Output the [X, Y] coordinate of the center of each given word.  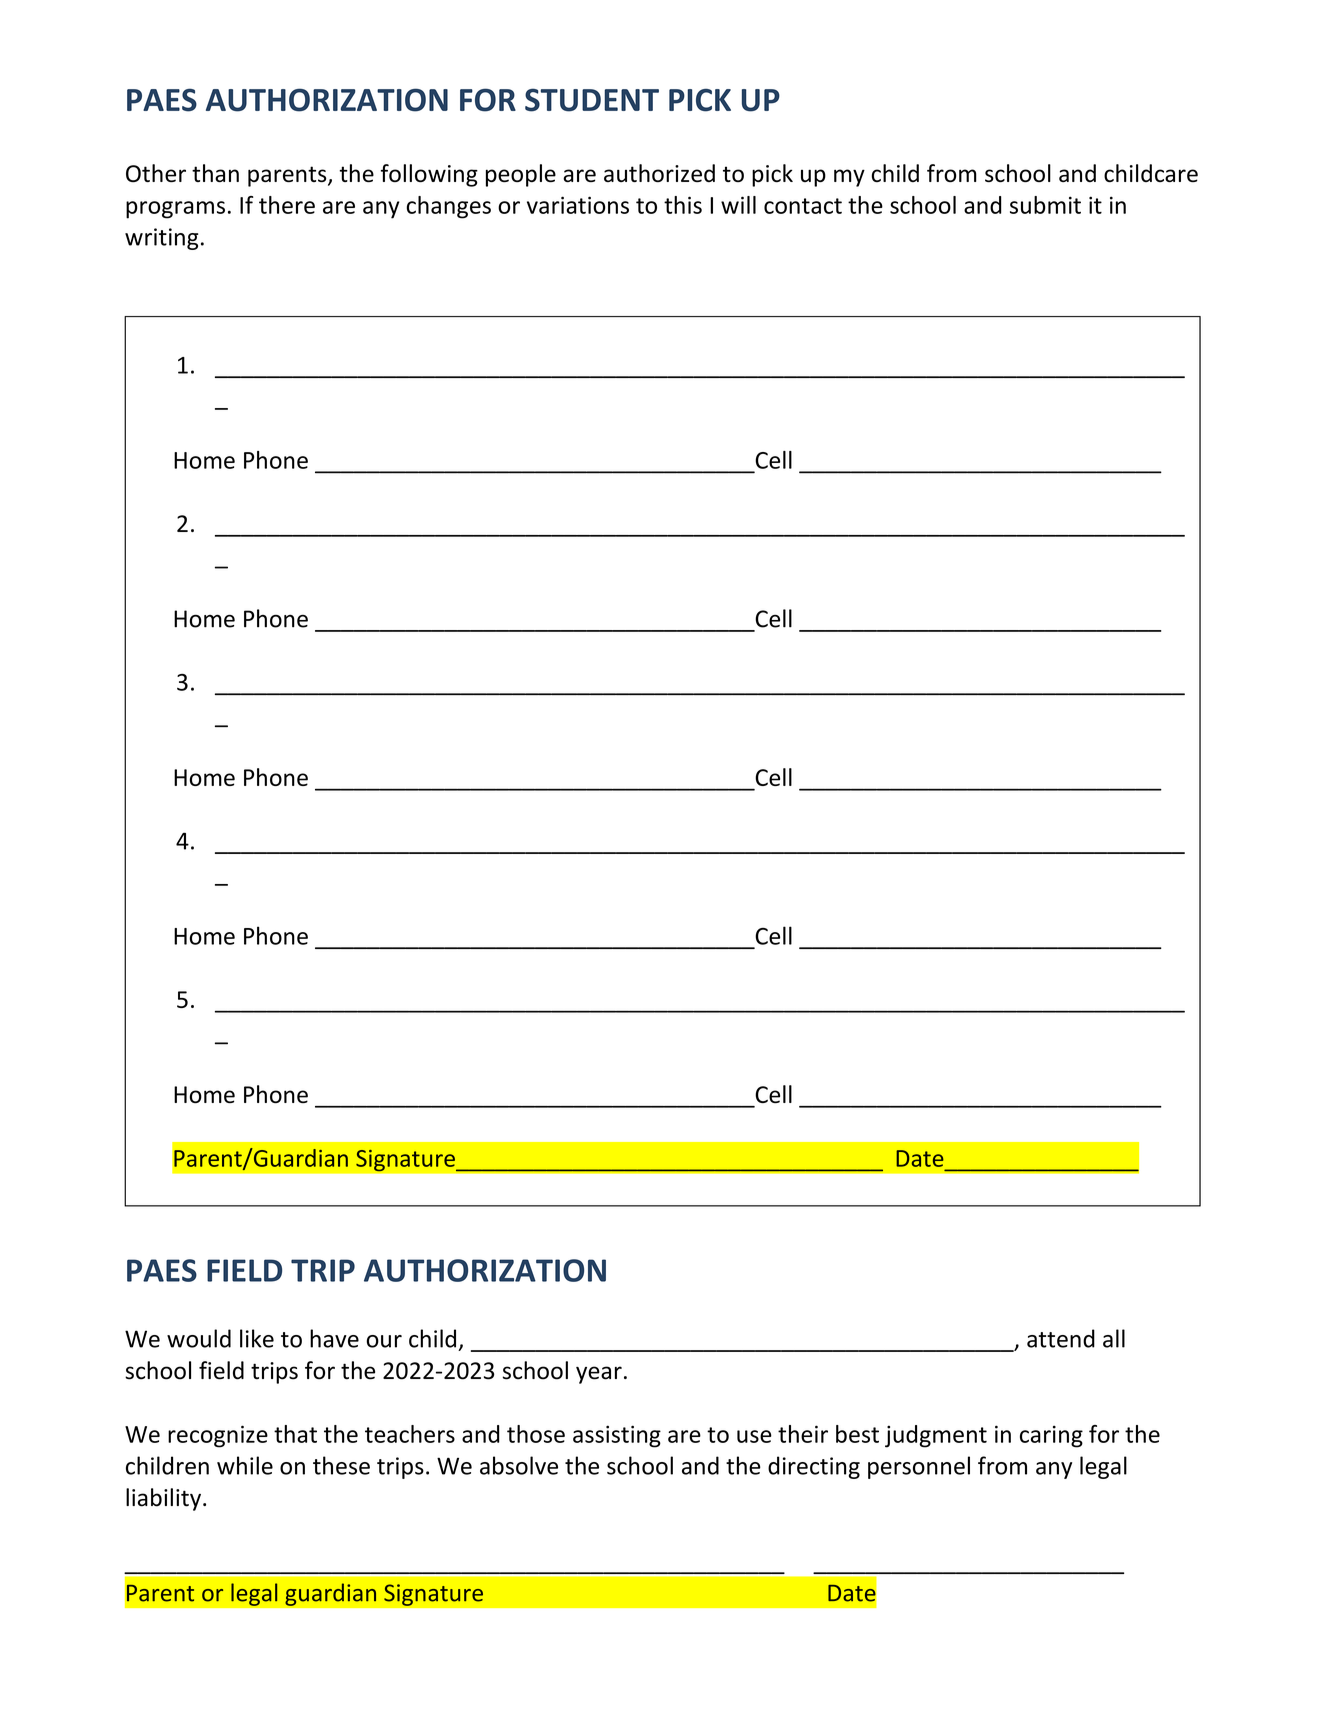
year [599, 1375]
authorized [659, 173]
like [257, 1338]
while [245, 1465]
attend [1061, 1338]
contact [803, 206]
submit [1045, 205]
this [683, 205]
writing [161, 239]
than [215, 173]
